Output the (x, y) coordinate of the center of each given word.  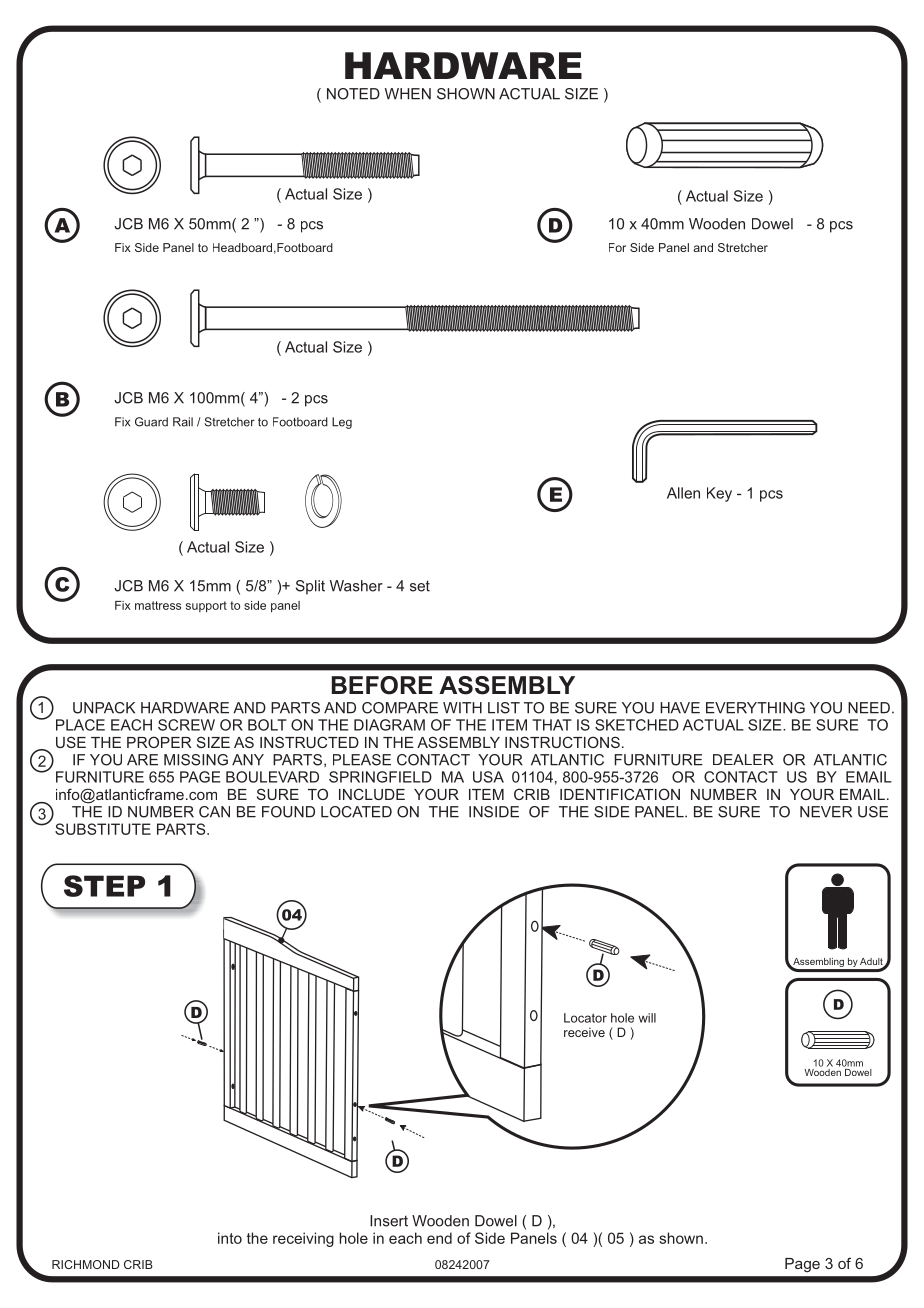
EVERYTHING (755, 708)
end (439, 1238)
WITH (462, 708)
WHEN (408, 94)
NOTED (353, 94)
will (647, 1018)
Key (719, 494)
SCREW (186, 725)
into (230, 1238)
